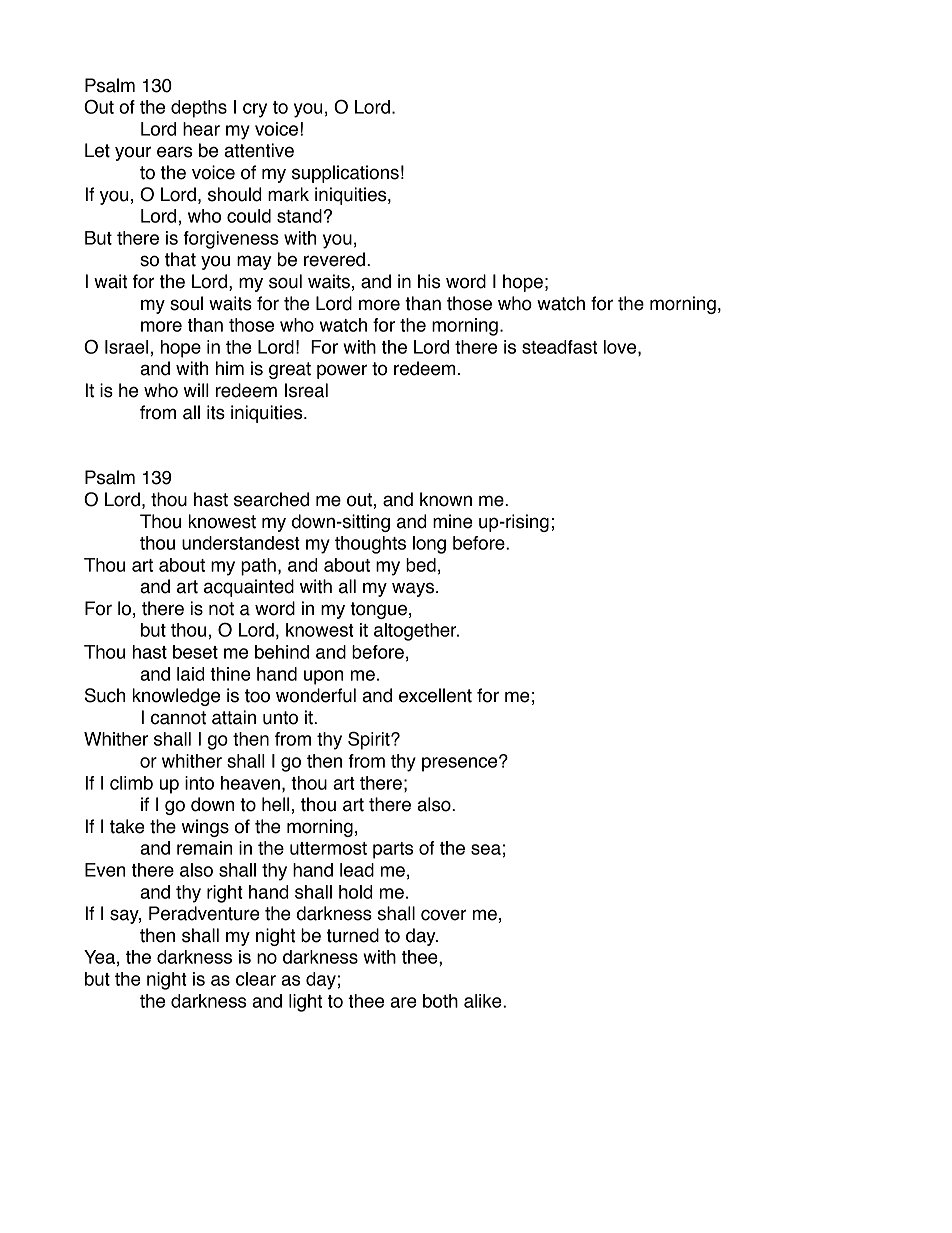  Describe the element at coordinates (559, 347) in the document. I see `steadfast` at that location.
